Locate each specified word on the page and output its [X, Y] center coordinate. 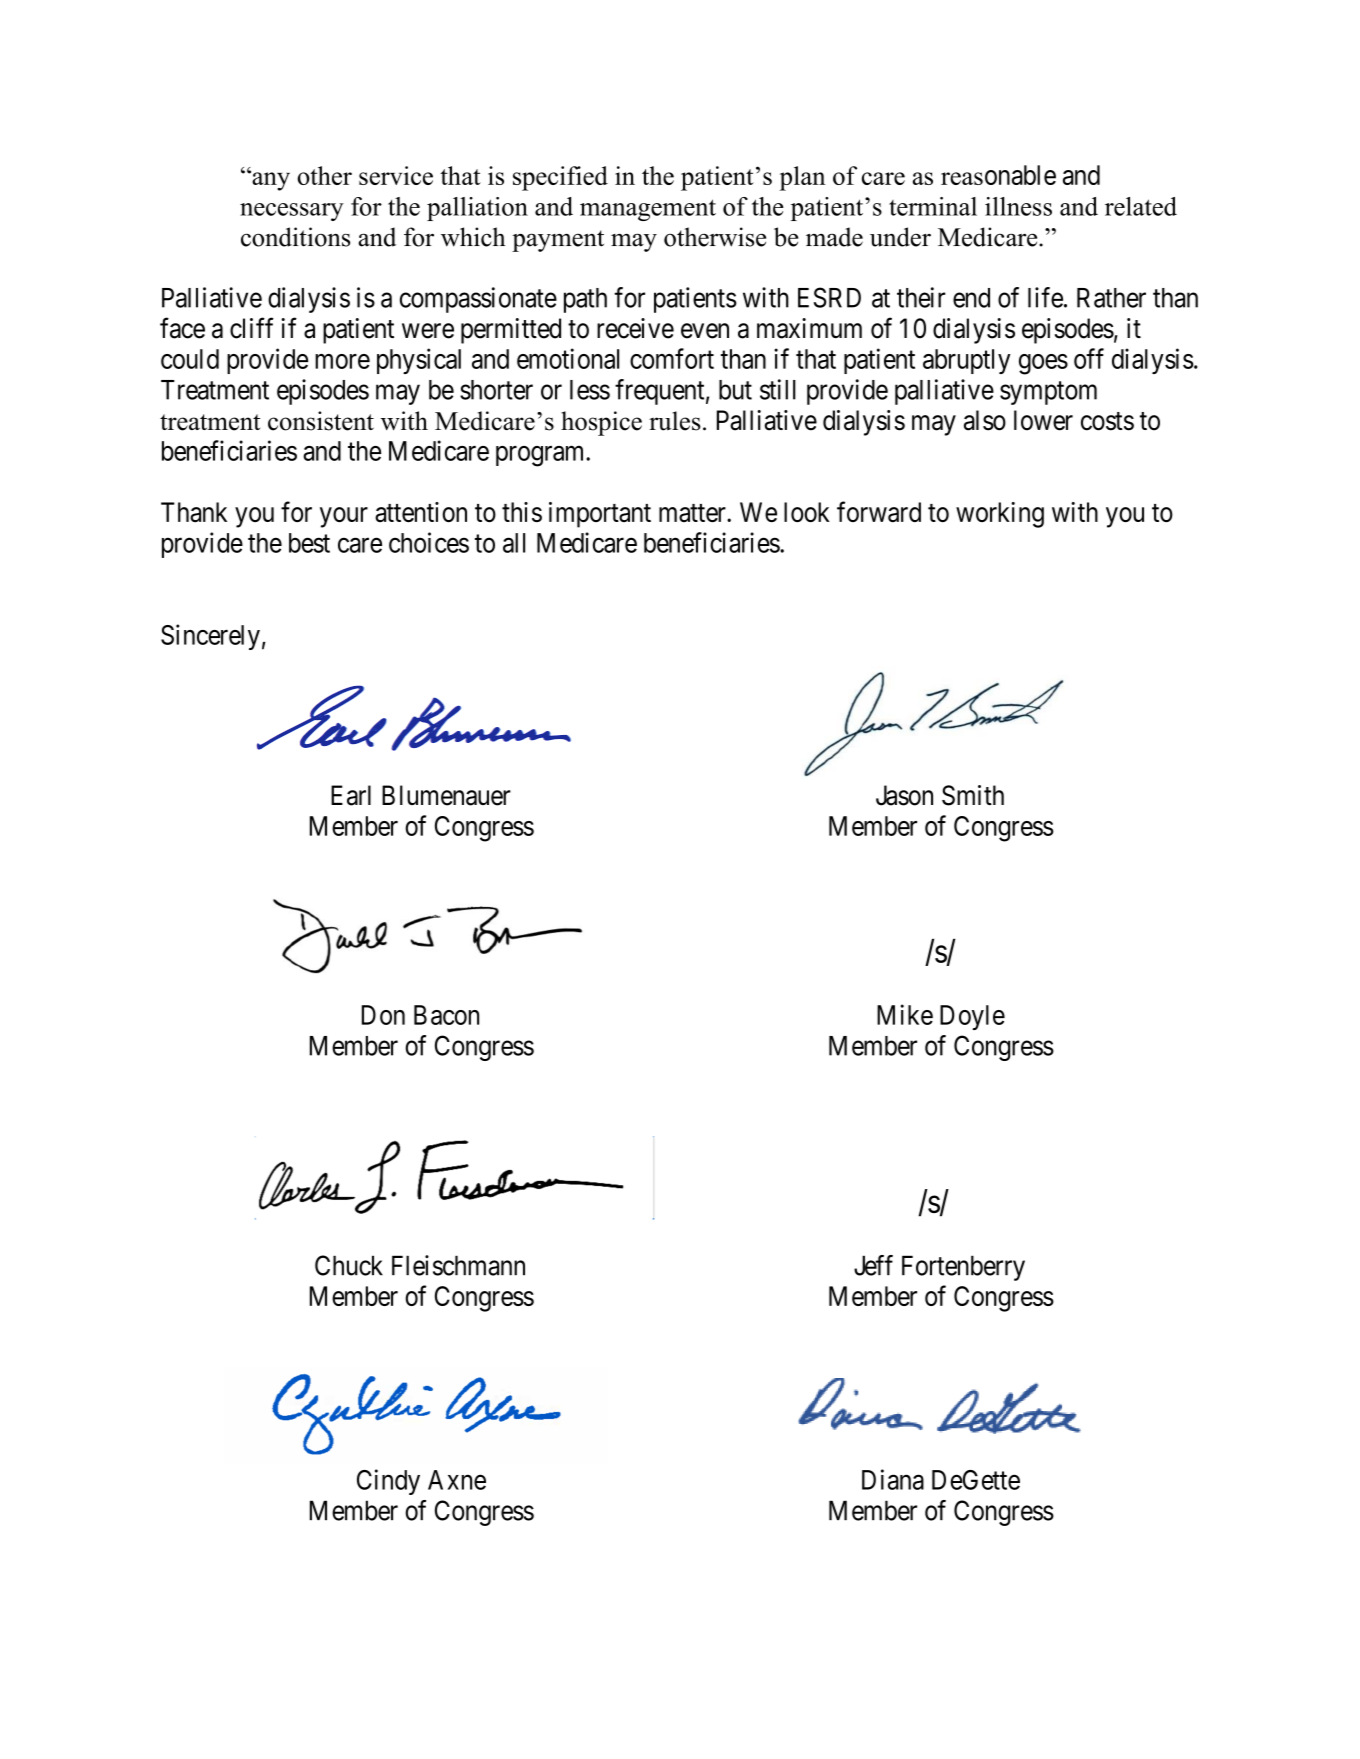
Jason [904, 795]
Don [383, 1015]
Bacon [446, 1015]
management [648, 210]
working [1000, 515]
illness [1018, 206]
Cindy [388, 1482]
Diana [893, 1479]
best [309, 543]
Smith [973, 795]
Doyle [972, 1017]
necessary [292, 212]
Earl [351, 795]
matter [693, 513]
